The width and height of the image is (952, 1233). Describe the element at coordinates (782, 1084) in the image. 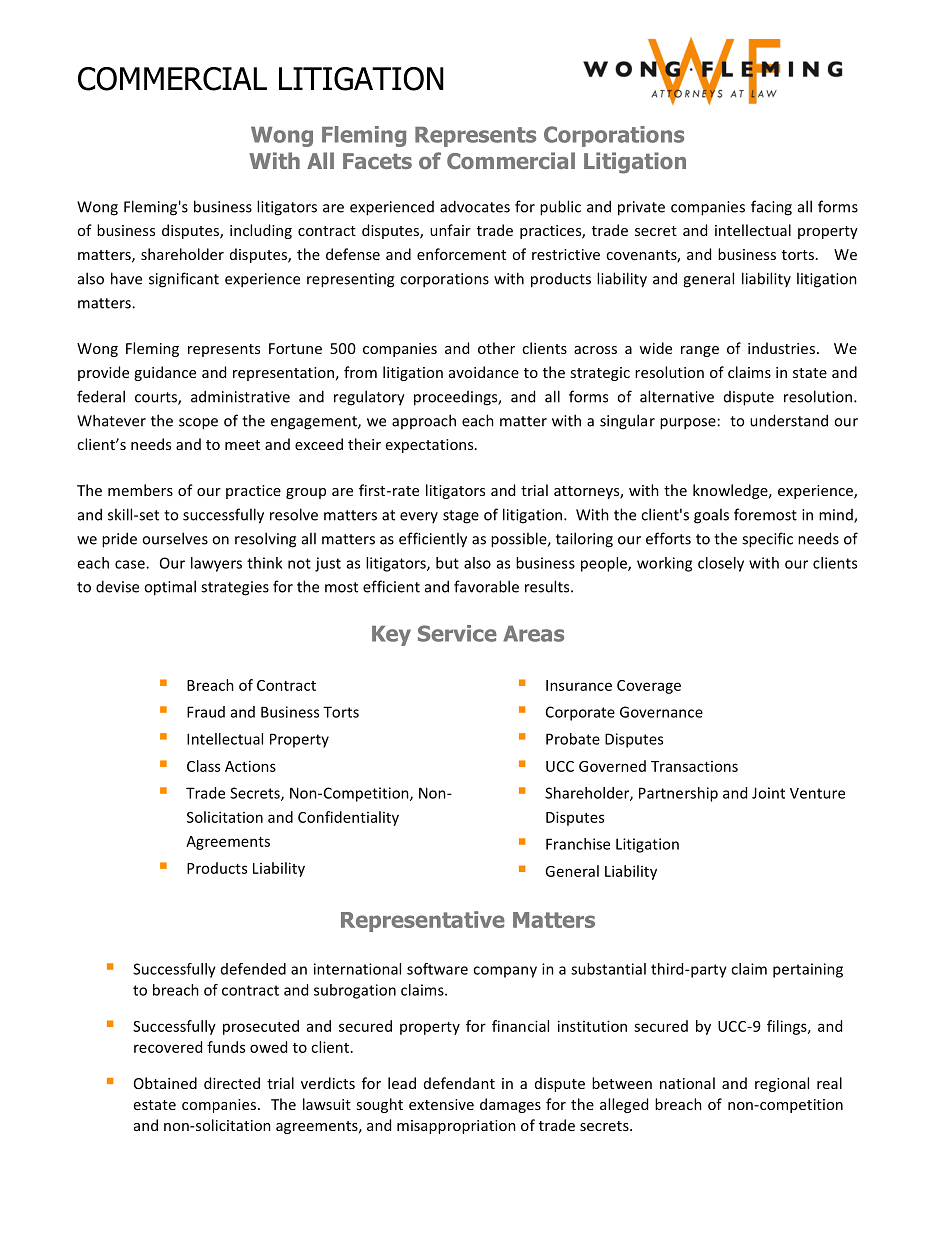

I see `regional` at that location.
